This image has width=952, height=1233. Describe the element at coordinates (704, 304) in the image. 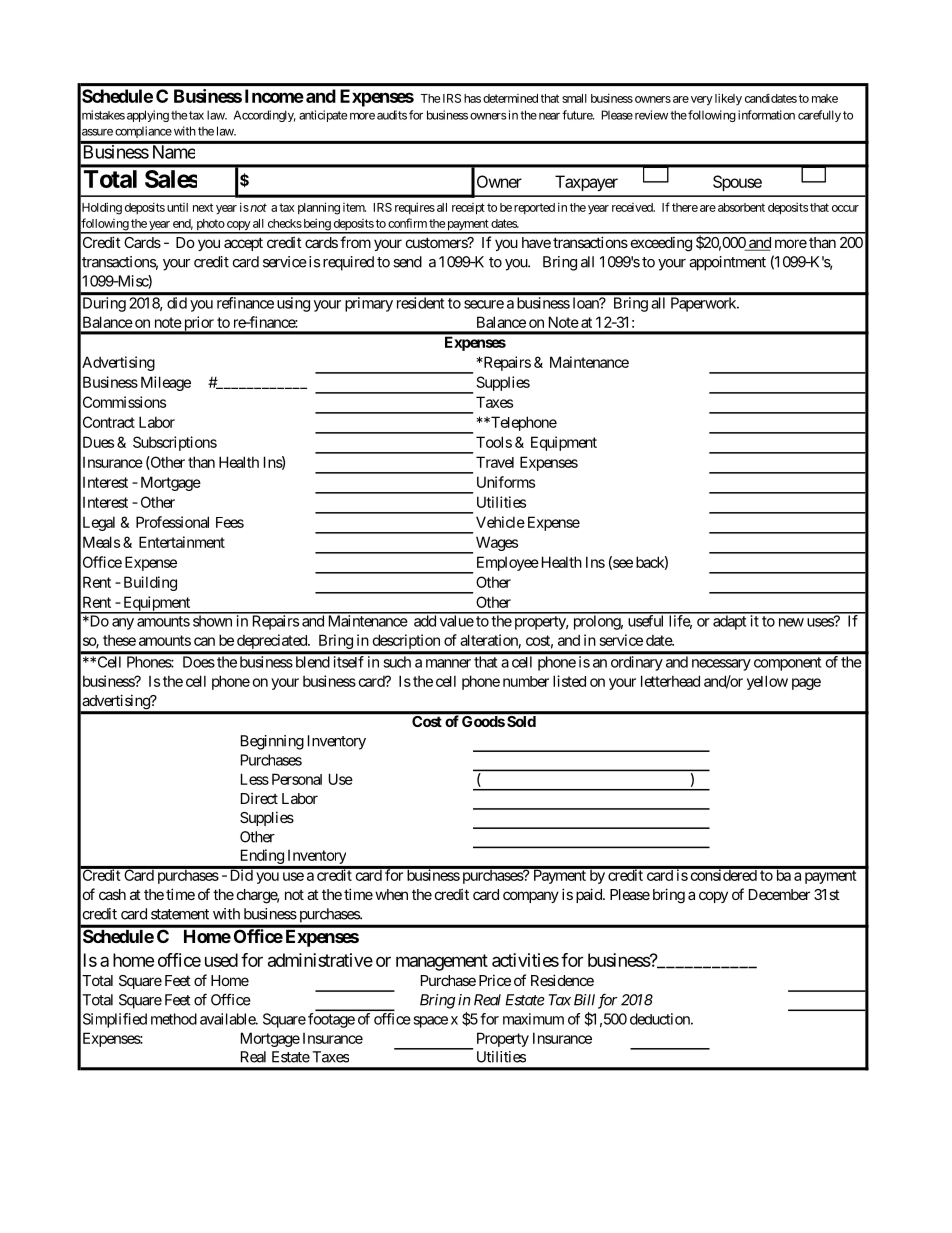

I see `Paperwork` at that location.
